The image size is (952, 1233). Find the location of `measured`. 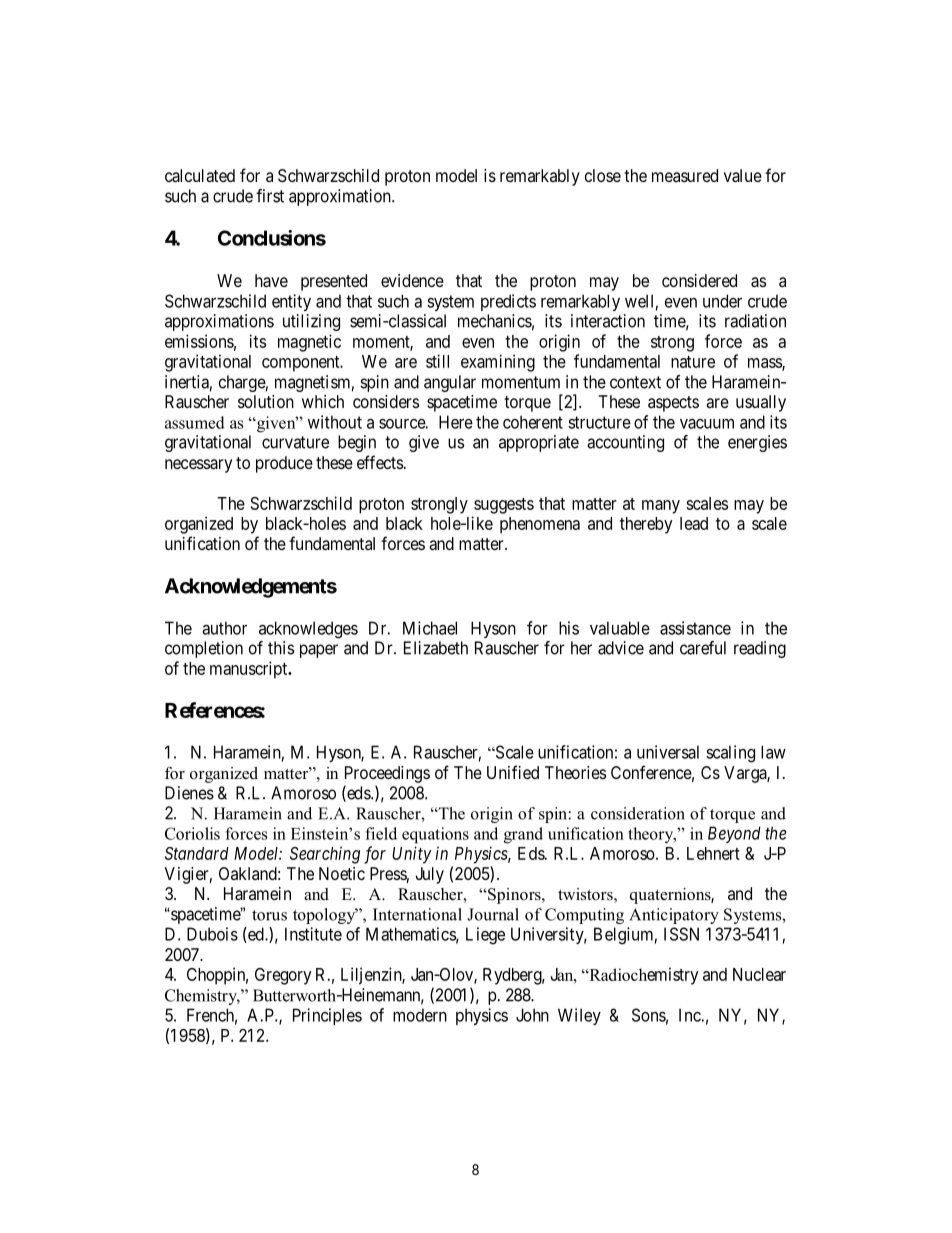

measured is located at coordinates (685, 175).
